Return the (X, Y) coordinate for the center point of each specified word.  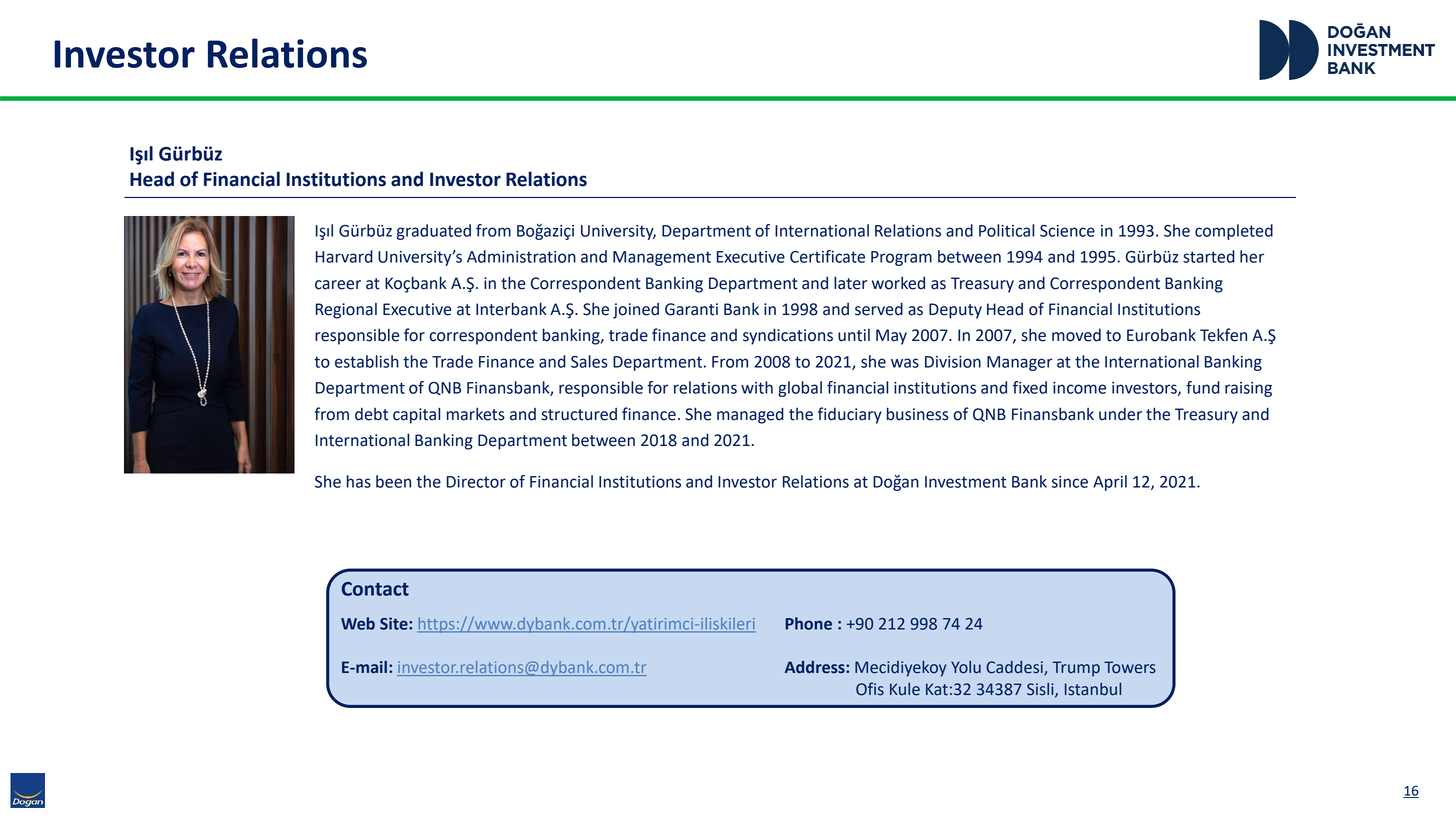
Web (358, 623)
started (1209, 256)
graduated (433, 232)
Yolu (966, 667)
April (1110, 483)
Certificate (827, 256)
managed (750, 415)
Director (476, 482)
